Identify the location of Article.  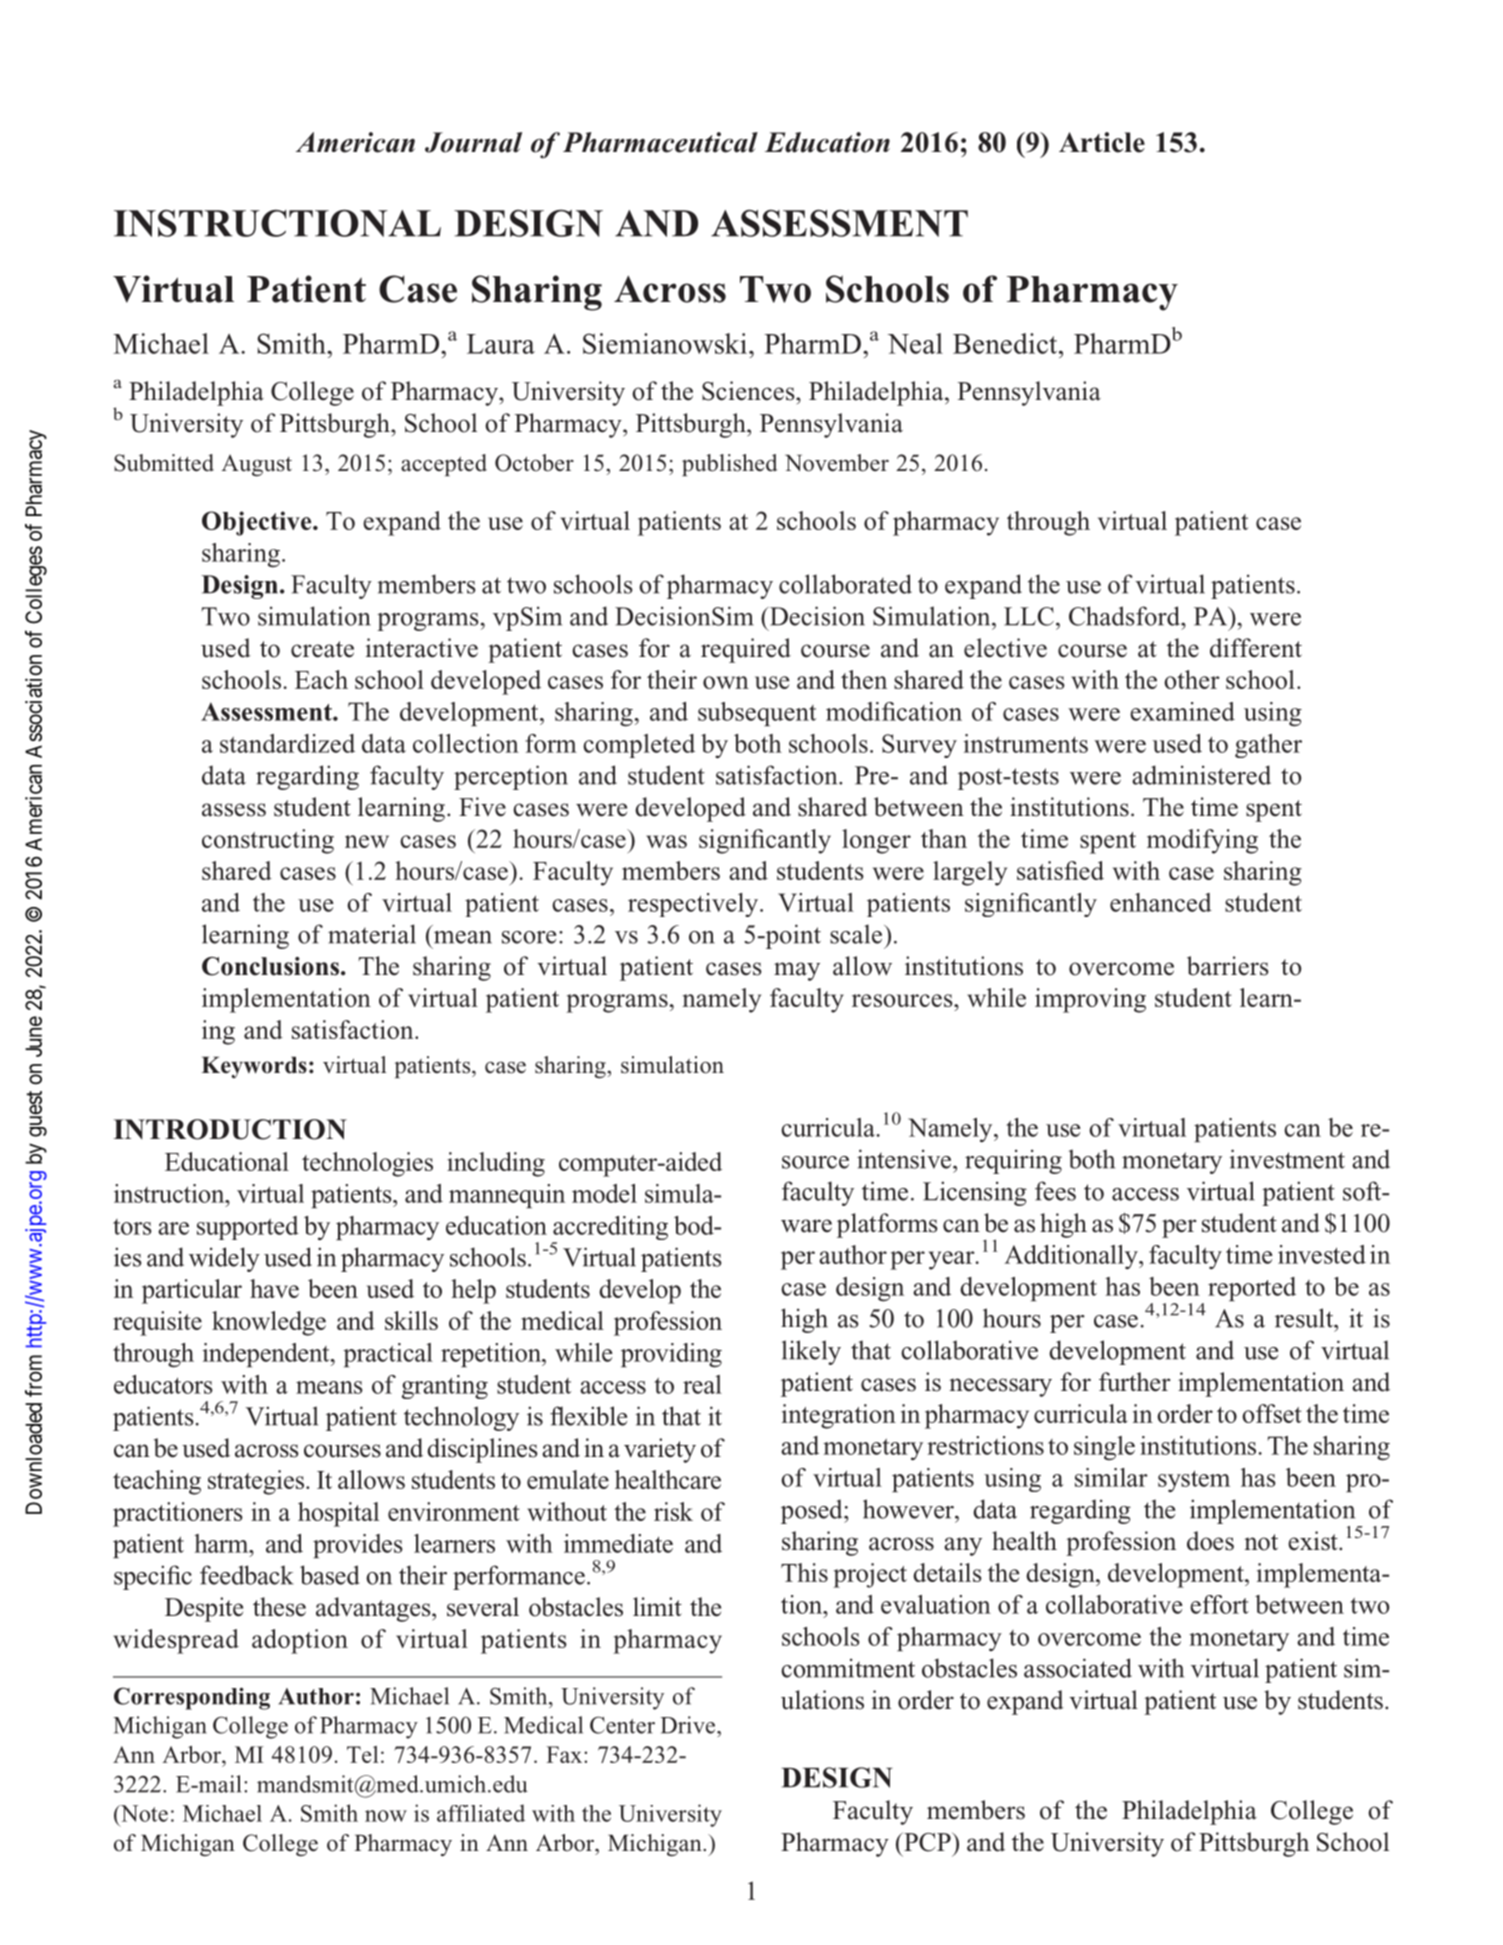
(1102, 142).
